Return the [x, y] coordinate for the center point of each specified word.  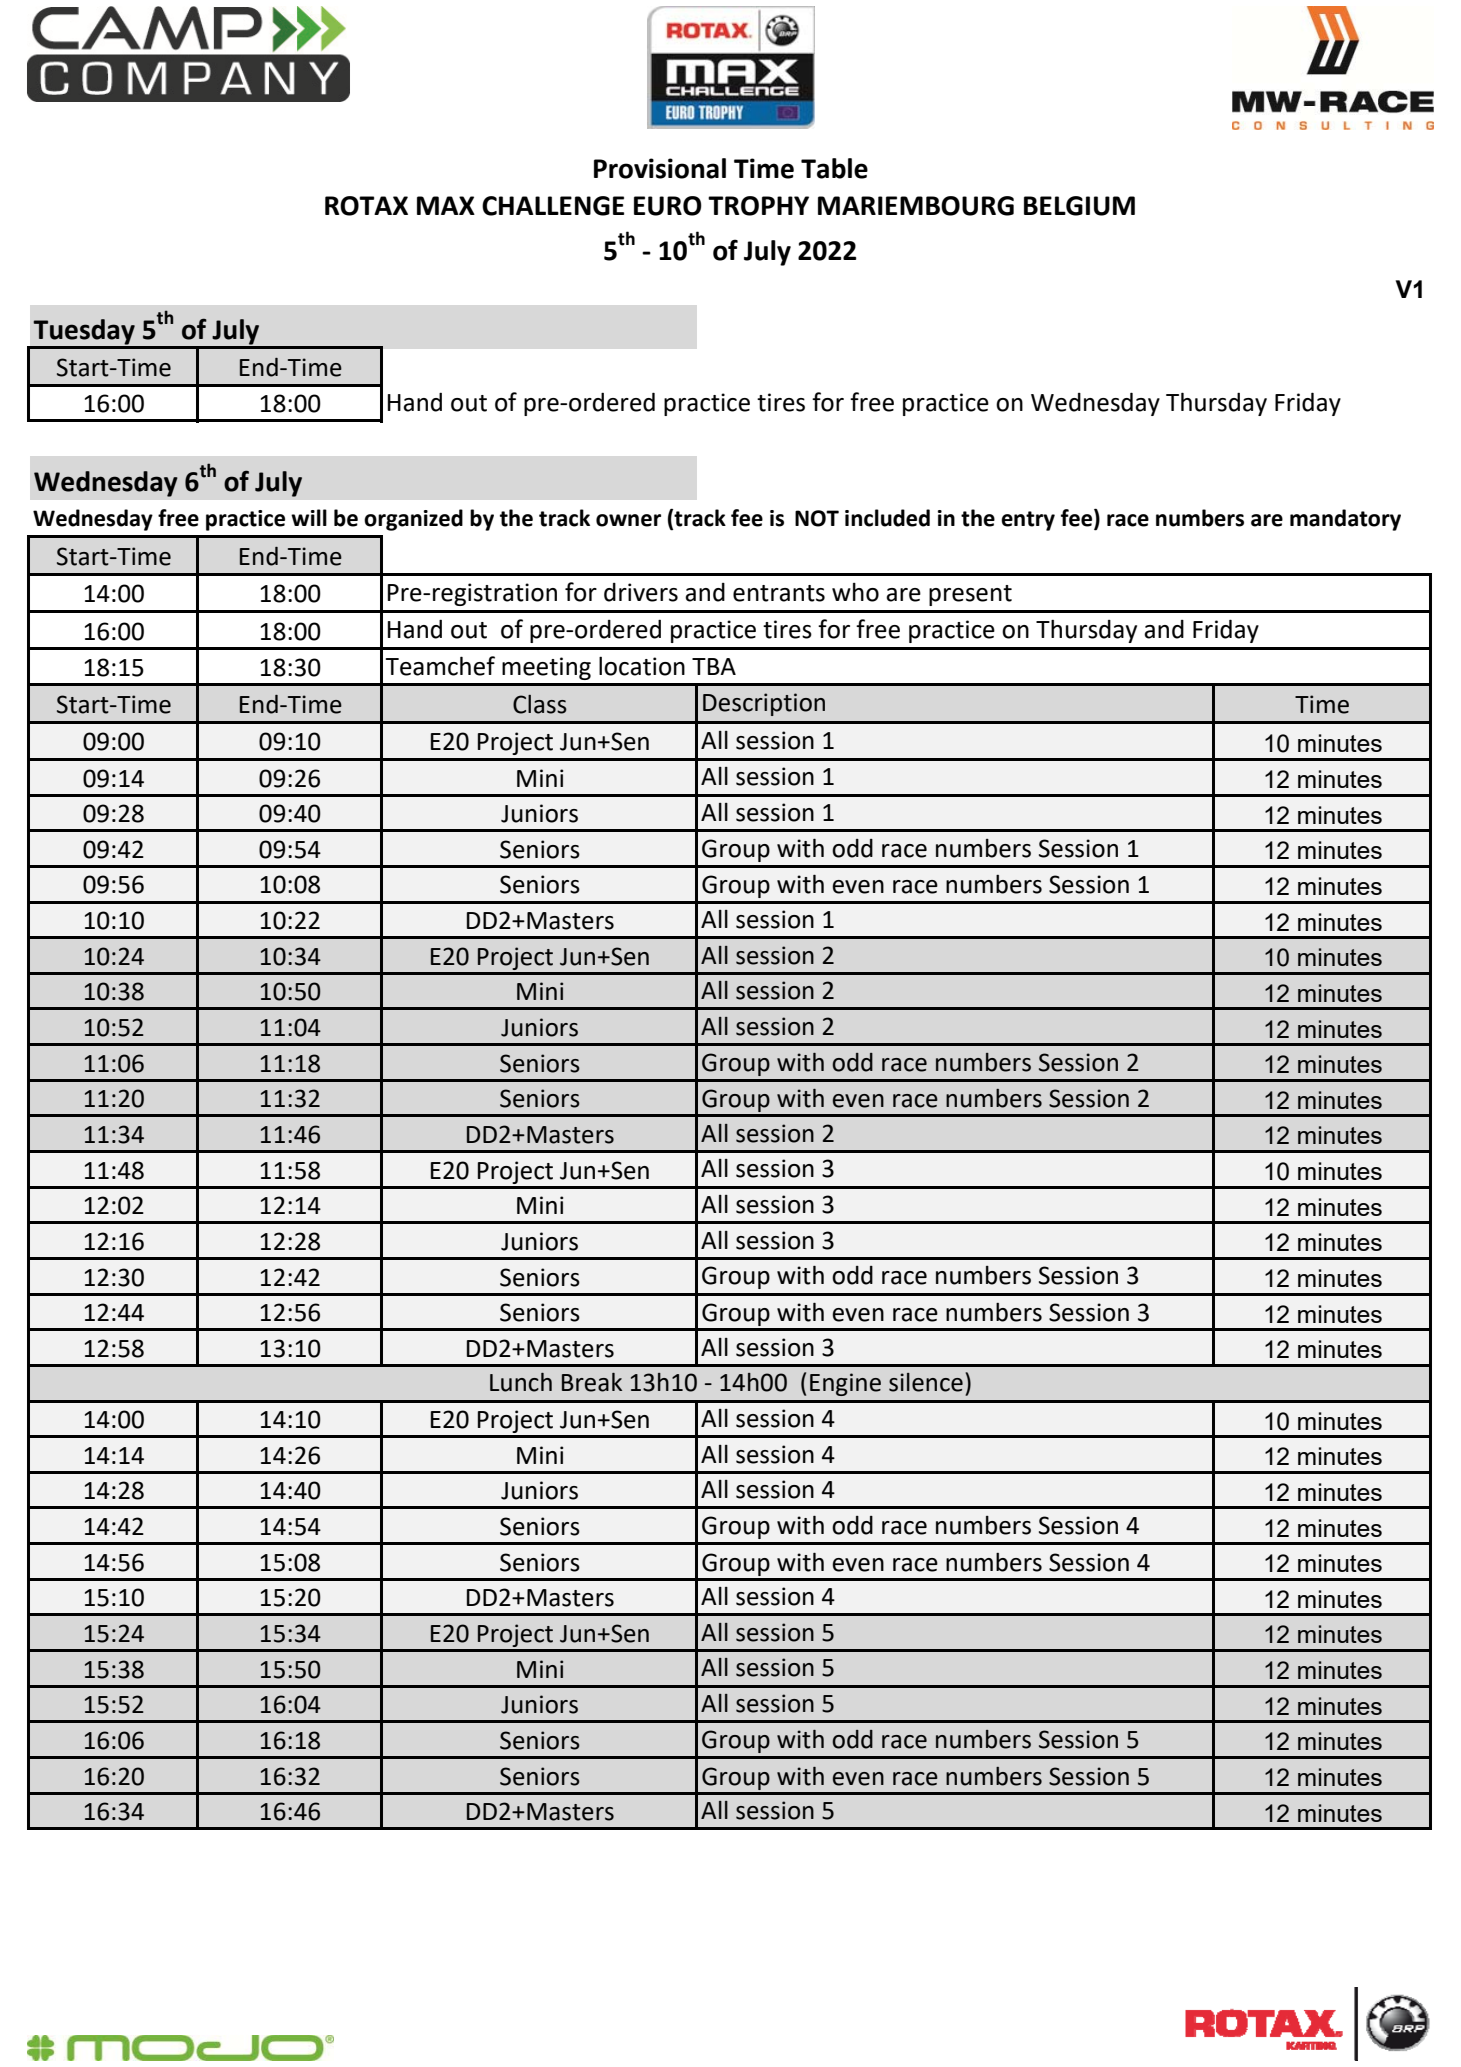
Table [834, 168]
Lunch [521, 1382]
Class [540, 704]
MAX [446, 205]
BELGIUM [1079, 206]
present [970, 595]
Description [764, 704]
